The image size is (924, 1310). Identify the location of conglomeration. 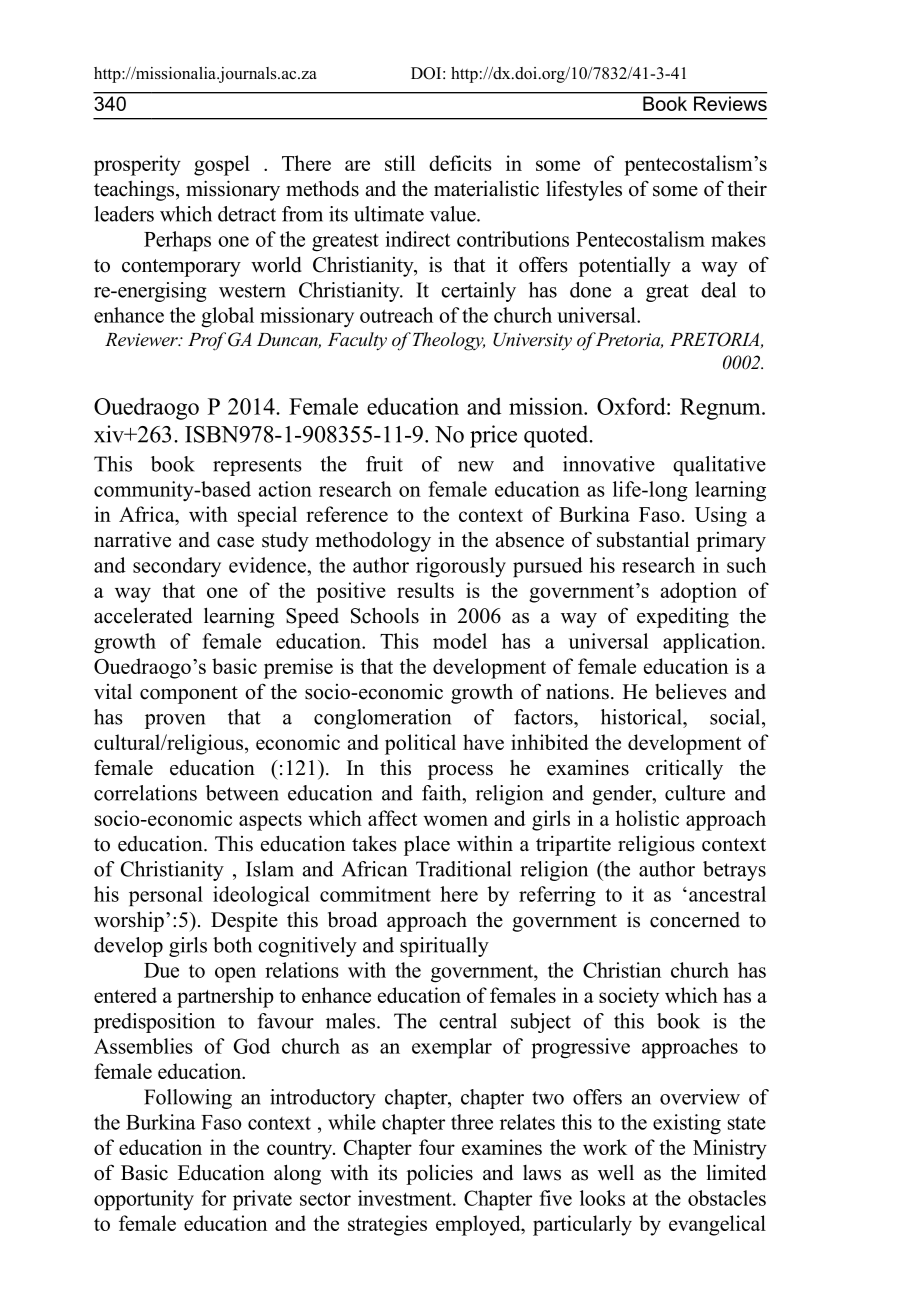
(382, 719).
